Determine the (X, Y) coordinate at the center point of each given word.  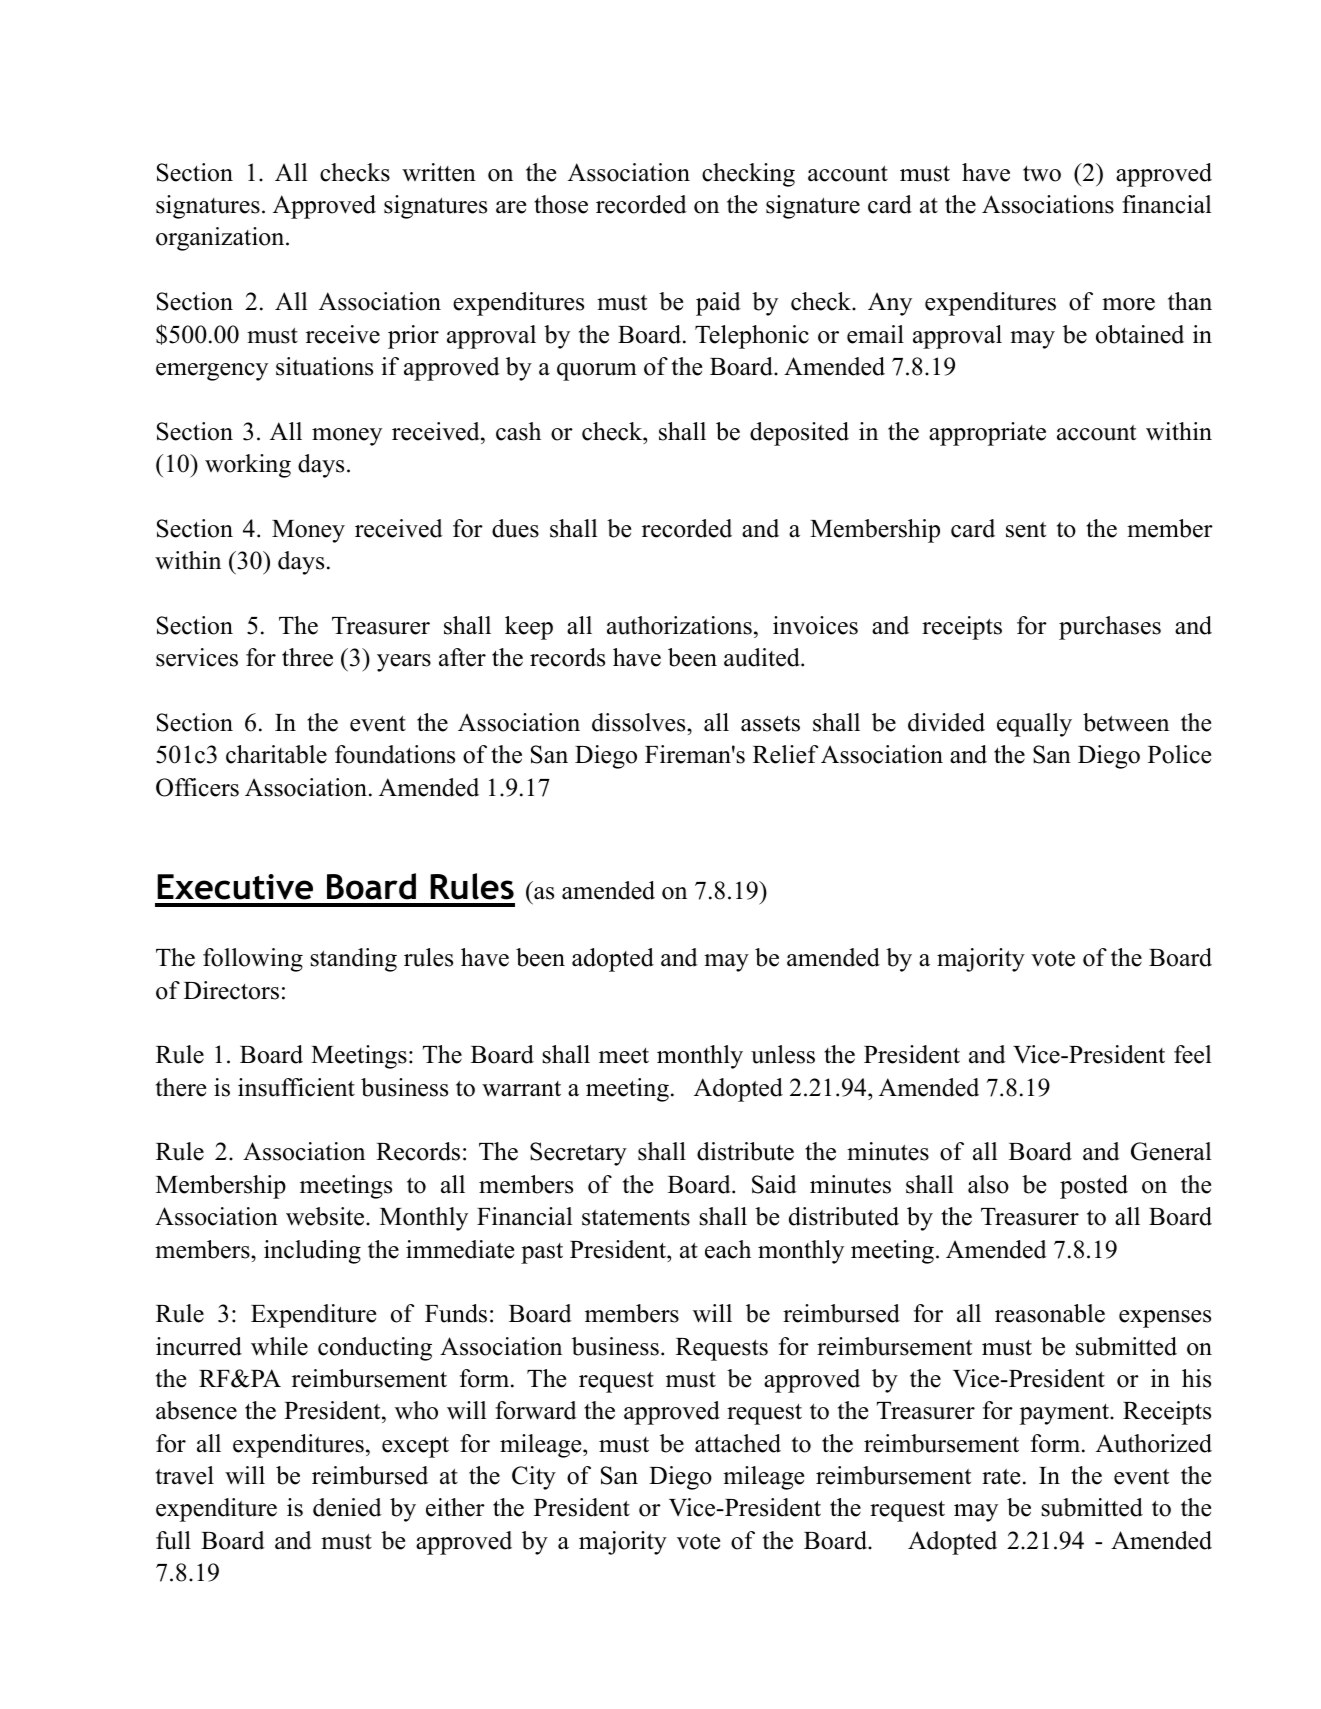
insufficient (296, 1087)
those (561, 204)
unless (783, 1054)
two (1042, 174)
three (307, 657)
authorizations (679, 625)
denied (347, 1507)
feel (1192, 1054)
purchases (1110, 628)
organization (221, 239)
